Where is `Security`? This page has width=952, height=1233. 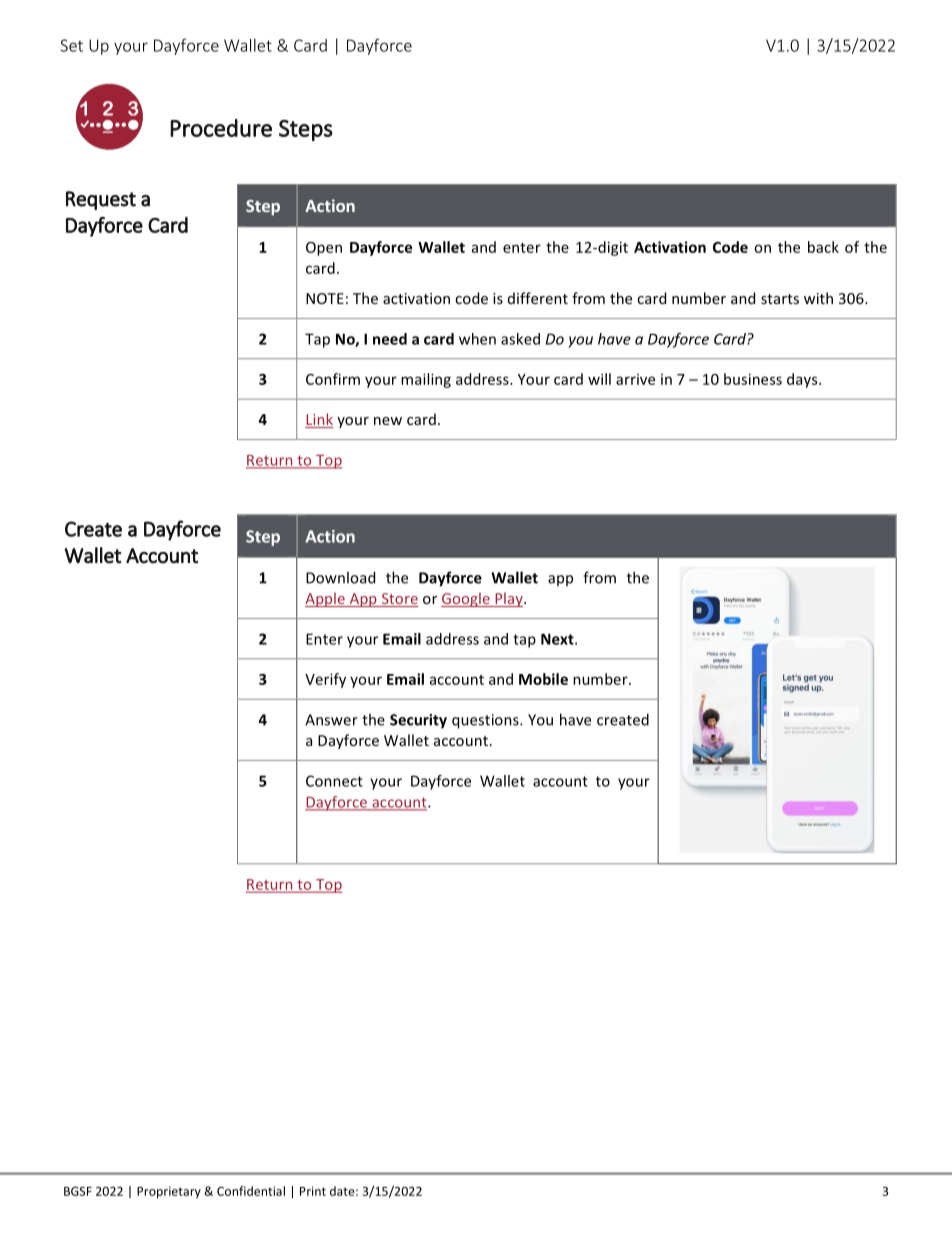
Security is located at coordinates (418, 721).
